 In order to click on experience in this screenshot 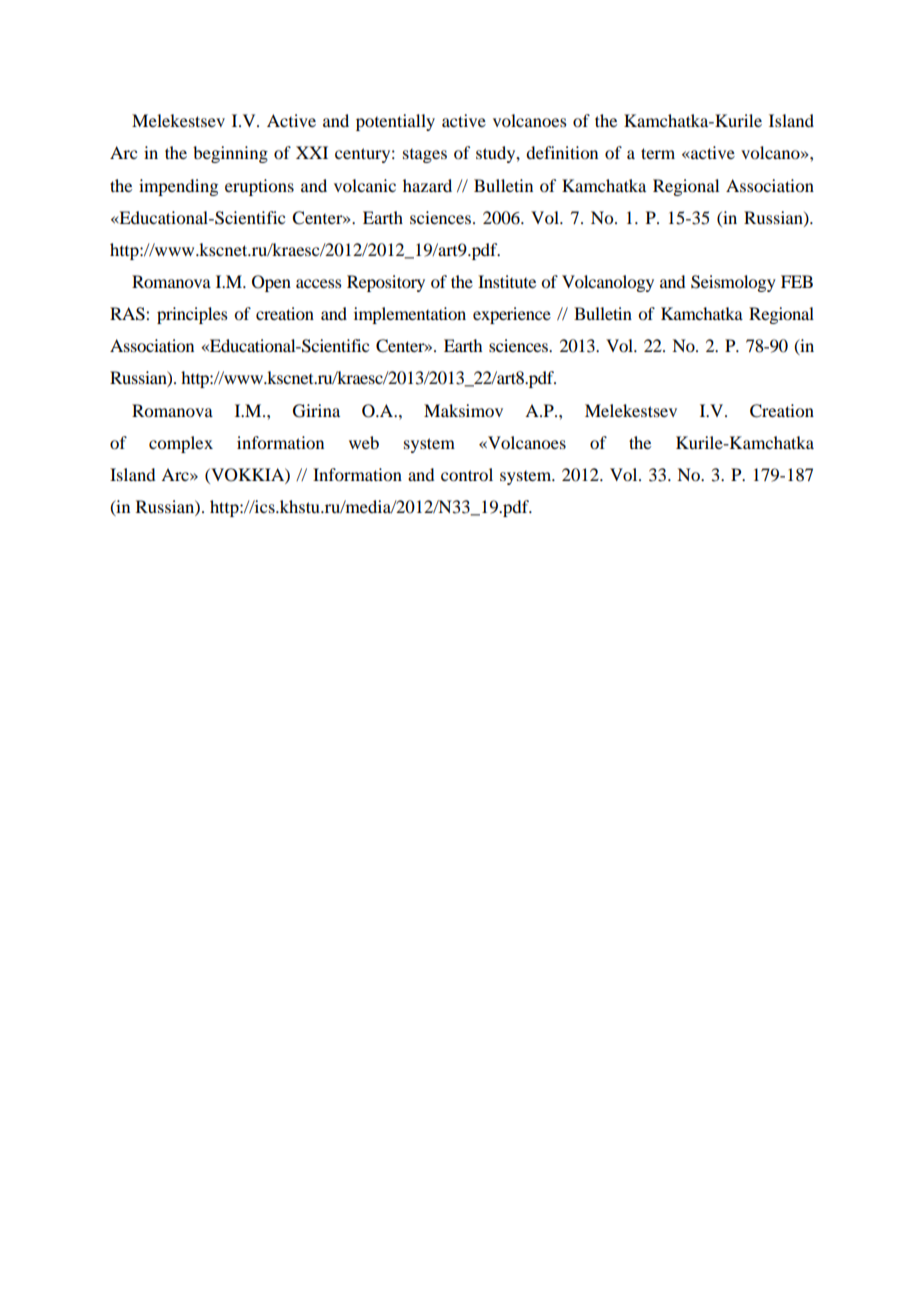, I will do `click(512, 315)`.
